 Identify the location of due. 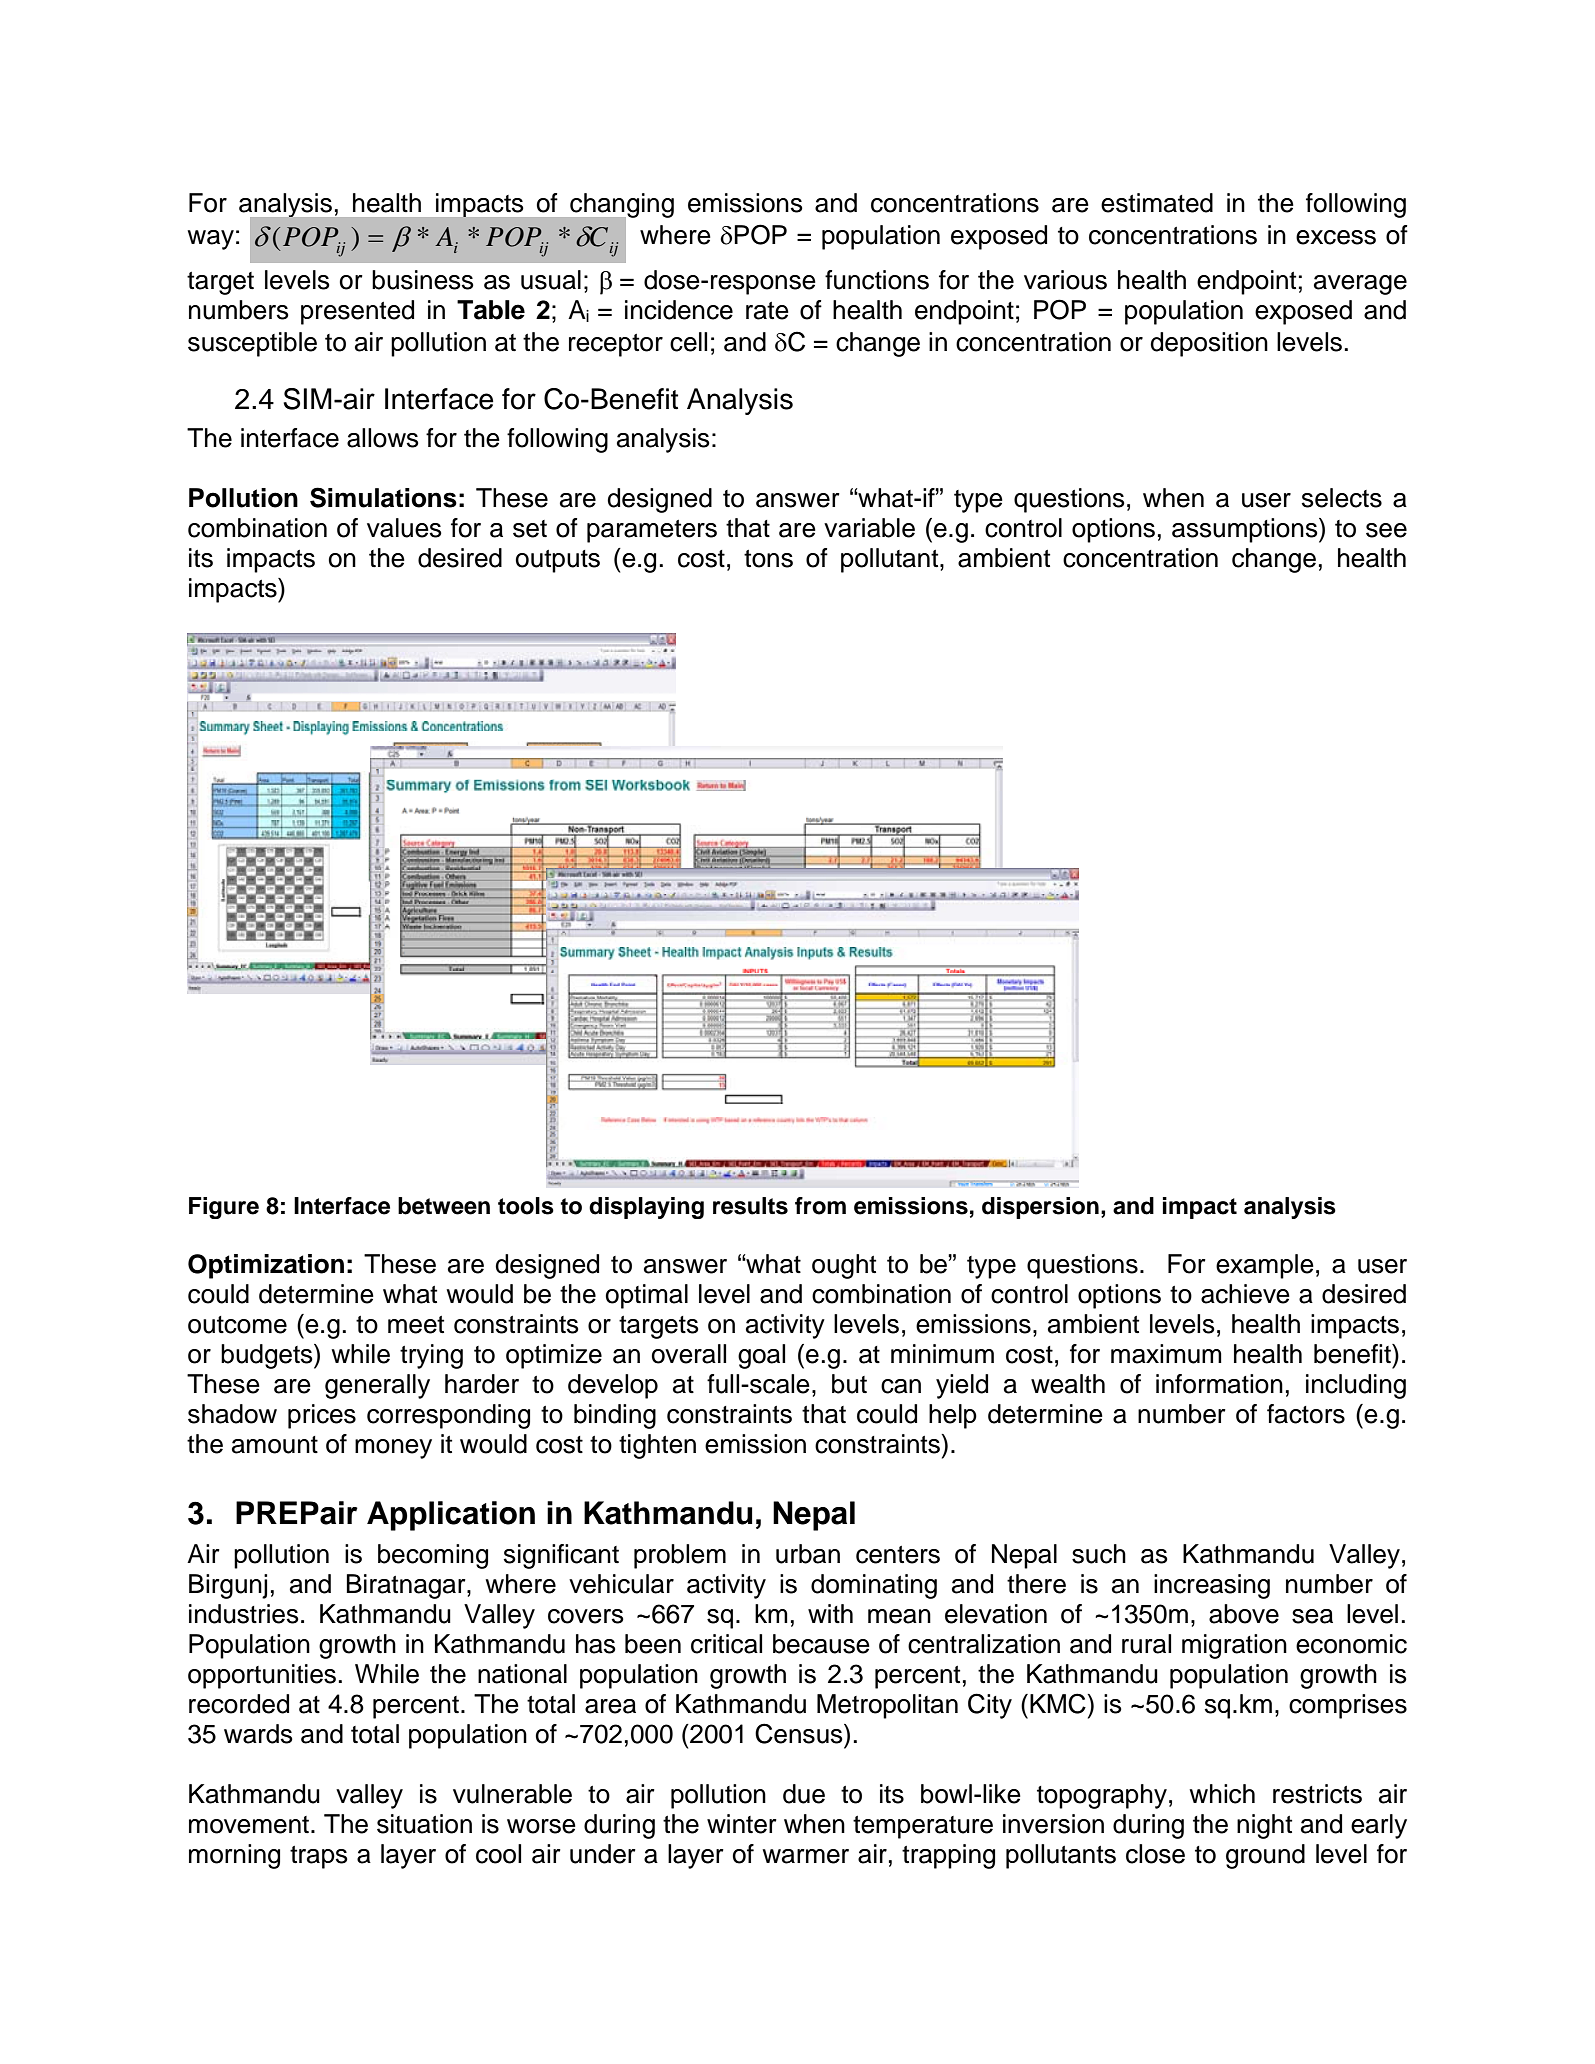
(804, 1794).
